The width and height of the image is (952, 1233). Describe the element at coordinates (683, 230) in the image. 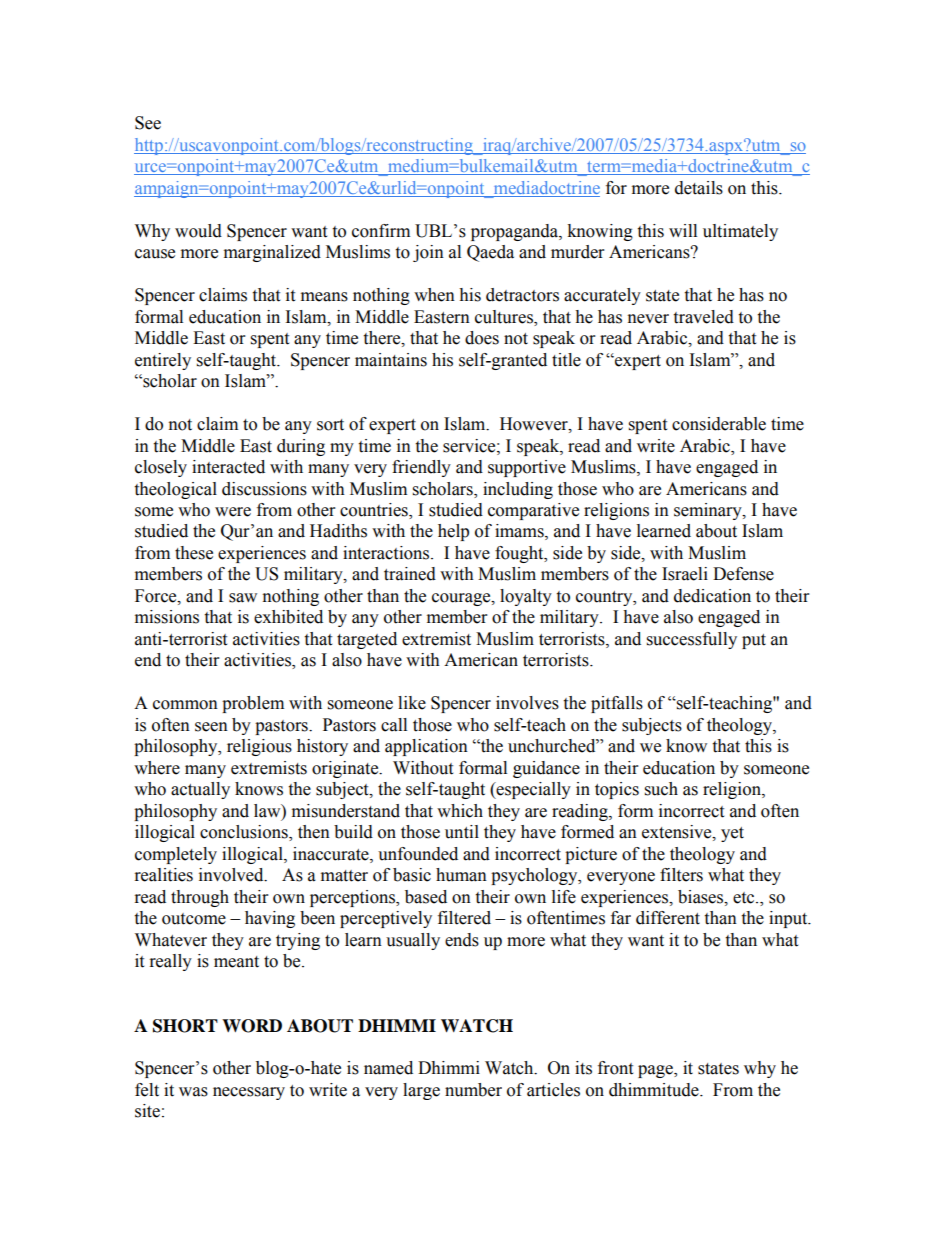

I see `will` at that location.
